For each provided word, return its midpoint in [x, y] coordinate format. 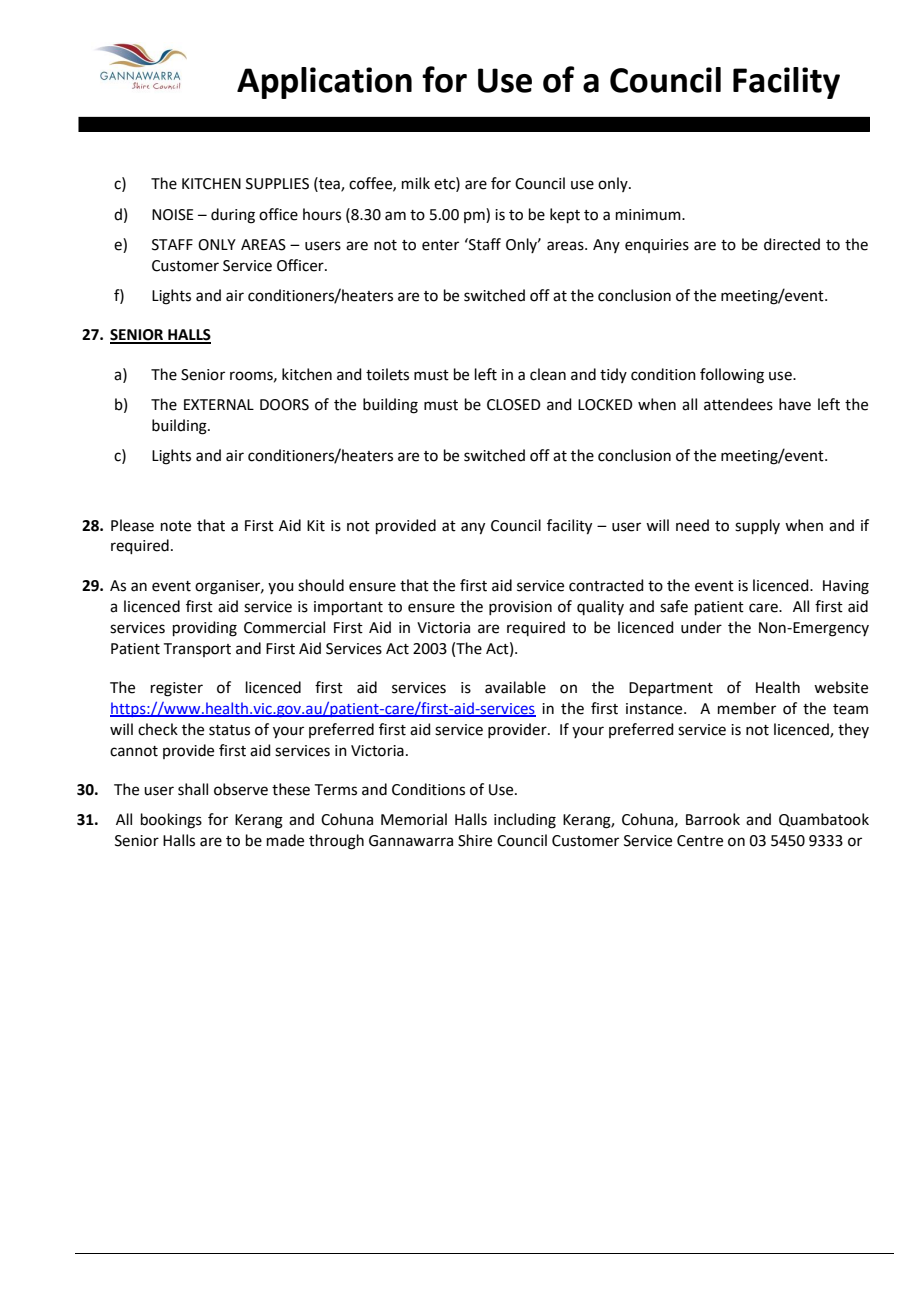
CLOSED [514, 405]
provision [520, 608]
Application [324, 83]
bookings [171, 821]
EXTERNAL [219, 404]
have [795, 404]
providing [205, 629]
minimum [649, 215]
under [701, 627]
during [233, 216]
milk [416, 183]
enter [440, 245]
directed [792, 244]
